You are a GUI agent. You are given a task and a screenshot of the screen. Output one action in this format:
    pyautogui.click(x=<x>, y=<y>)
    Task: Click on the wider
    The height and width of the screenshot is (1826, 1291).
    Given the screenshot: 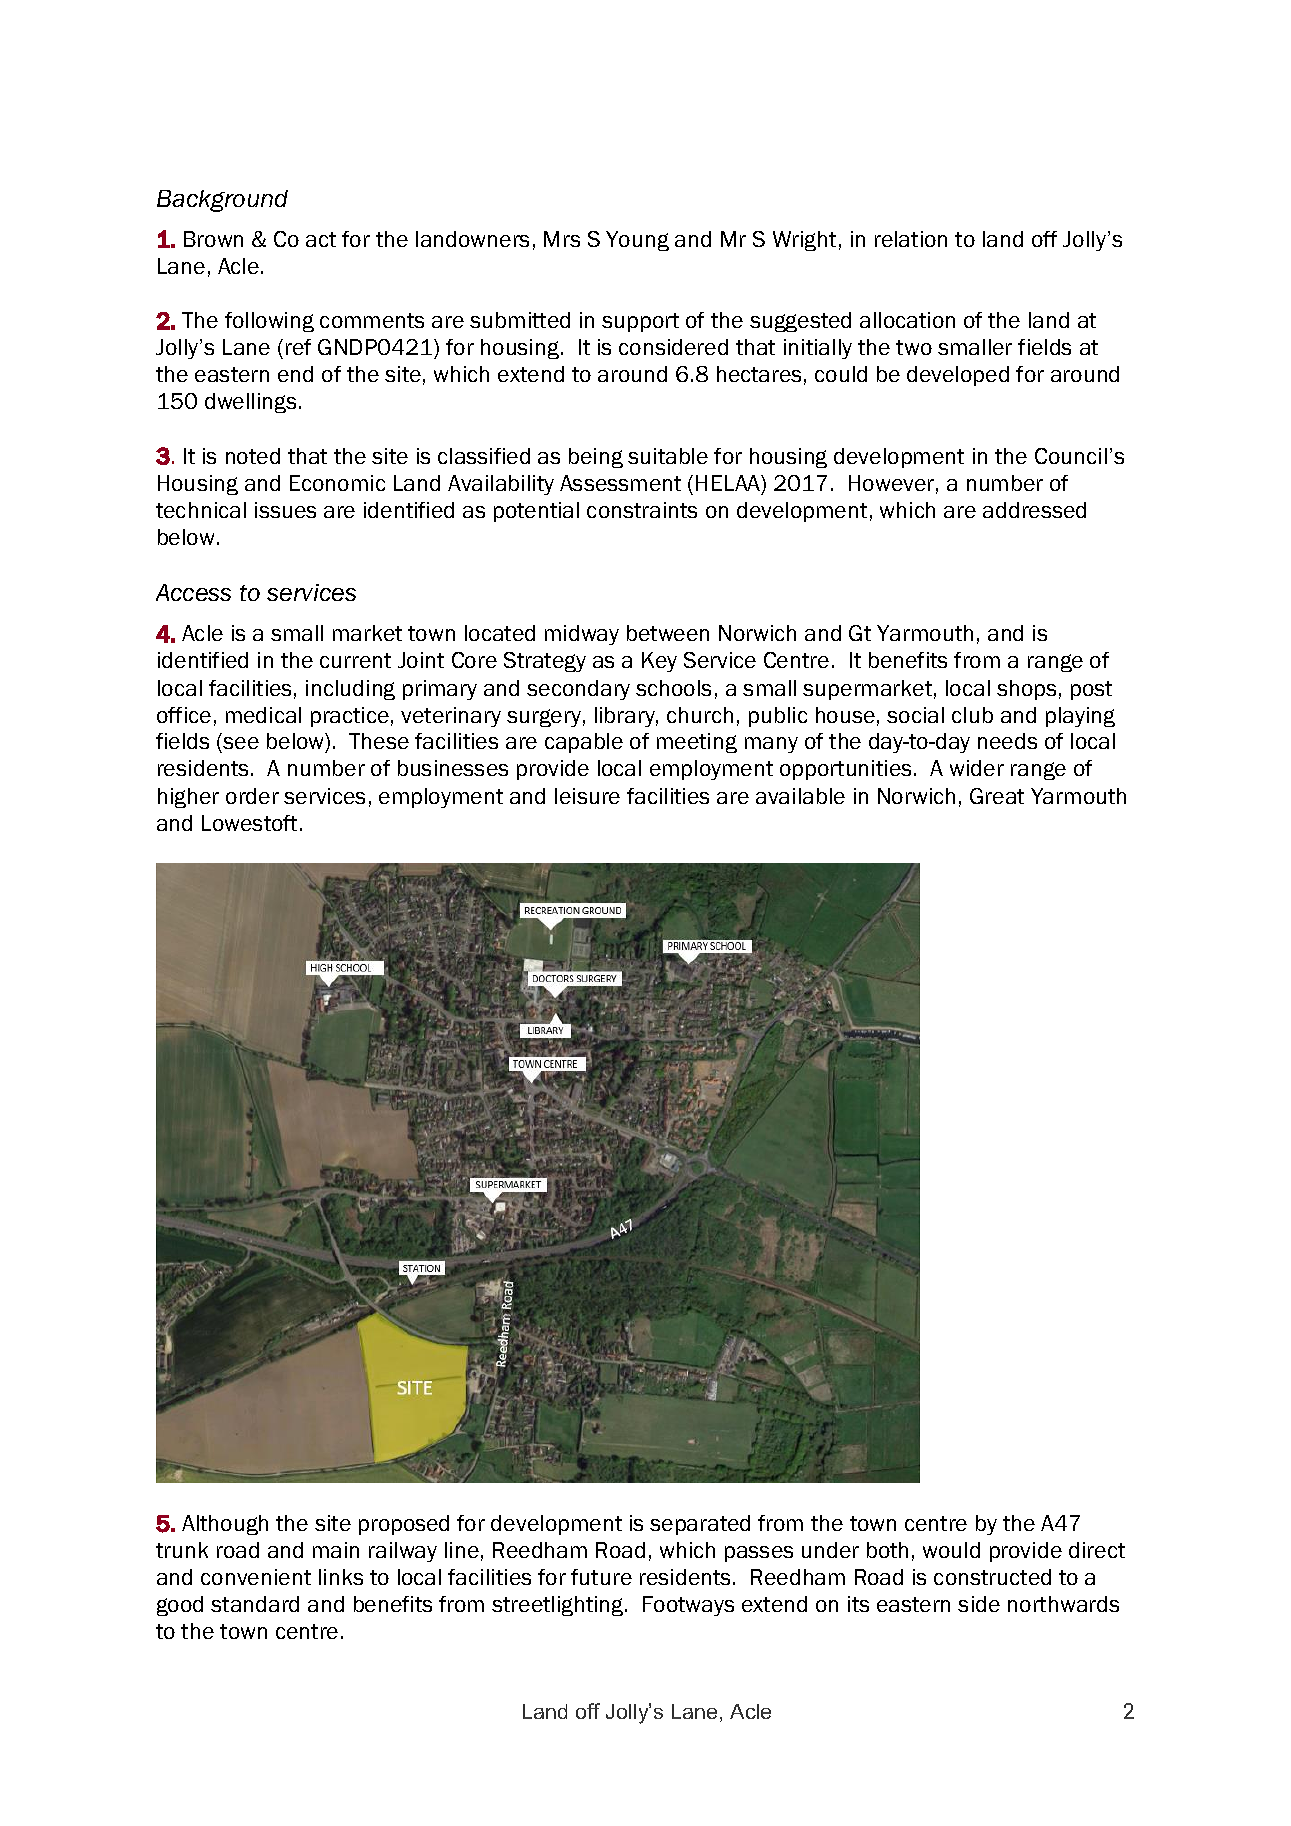 What is the action you would take?
    pyautogui.click(x=977, y=768)
